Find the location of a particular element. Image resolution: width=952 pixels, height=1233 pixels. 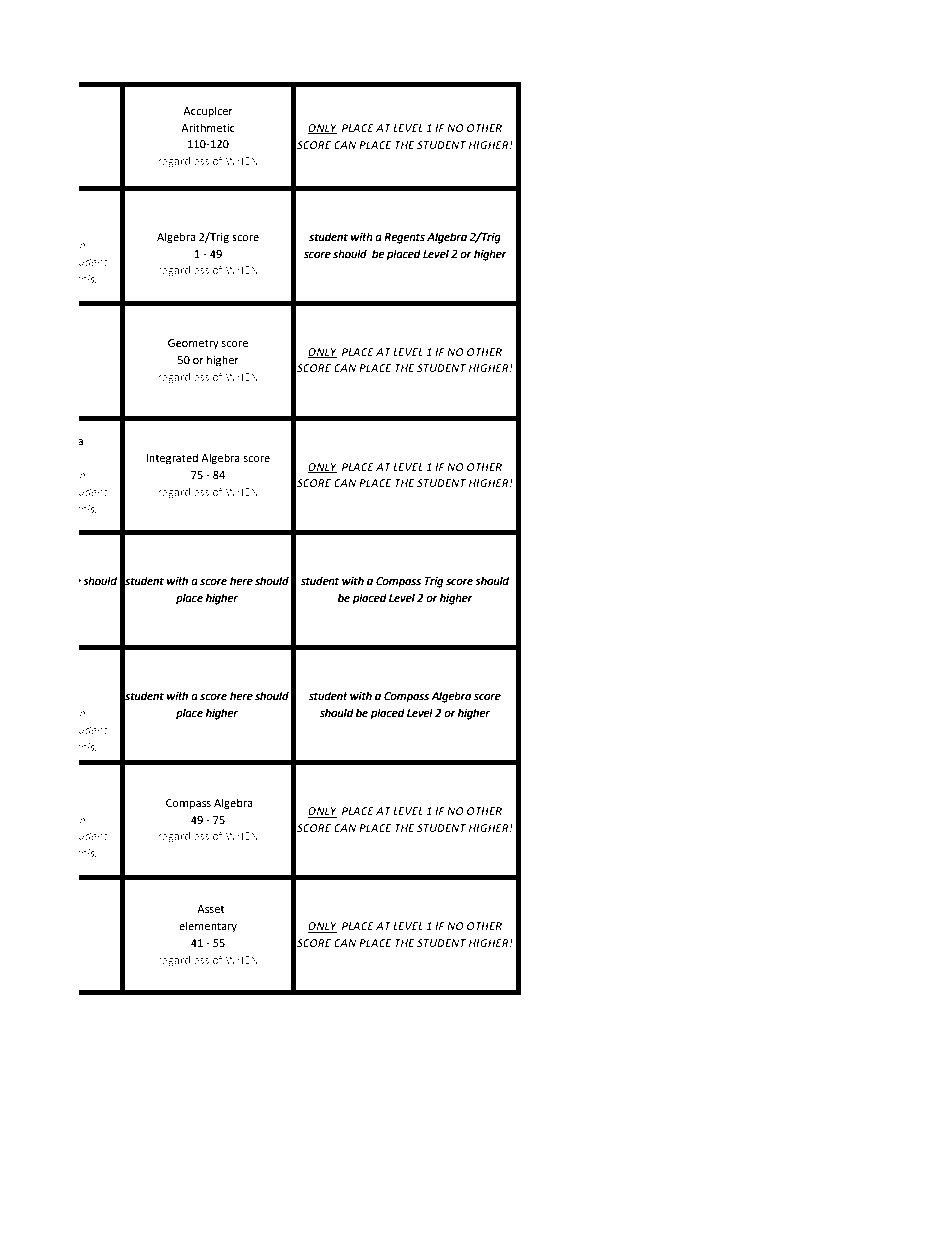

Asset is located at coordinates (210, 909).
